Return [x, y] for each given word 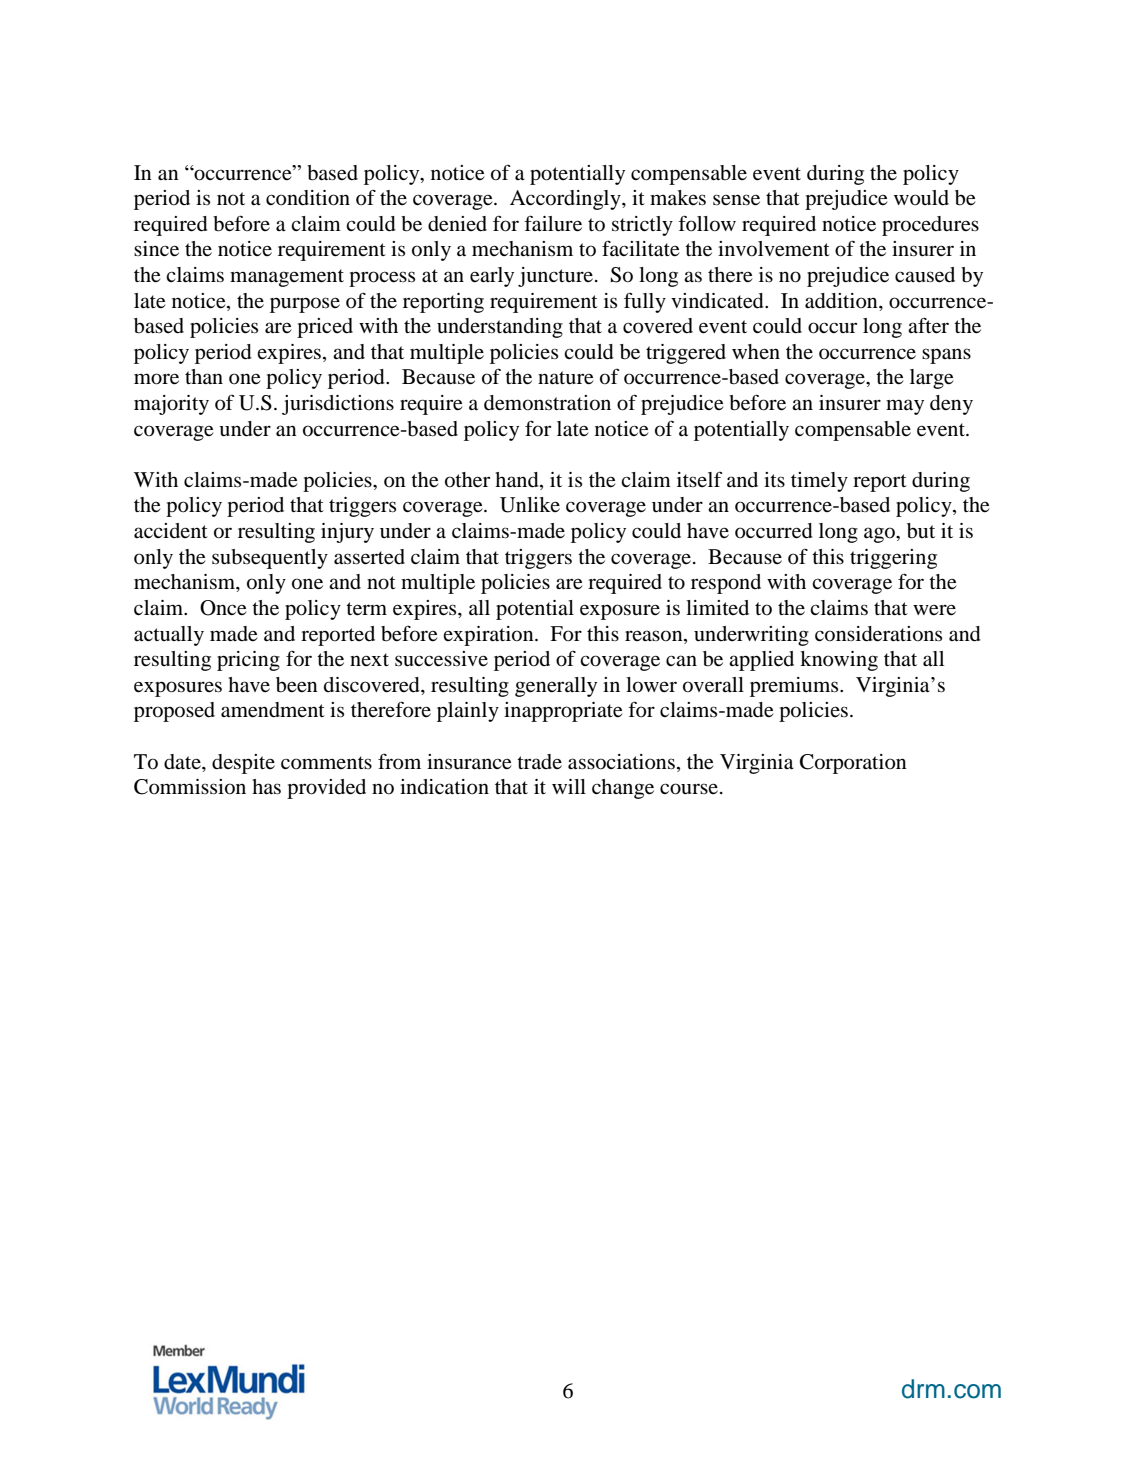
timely [819, 482]
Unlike [530, 505]
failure [553, 223]
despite [243, 764]
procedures [930, 226]
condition [308, 198]
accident [171, 531]
